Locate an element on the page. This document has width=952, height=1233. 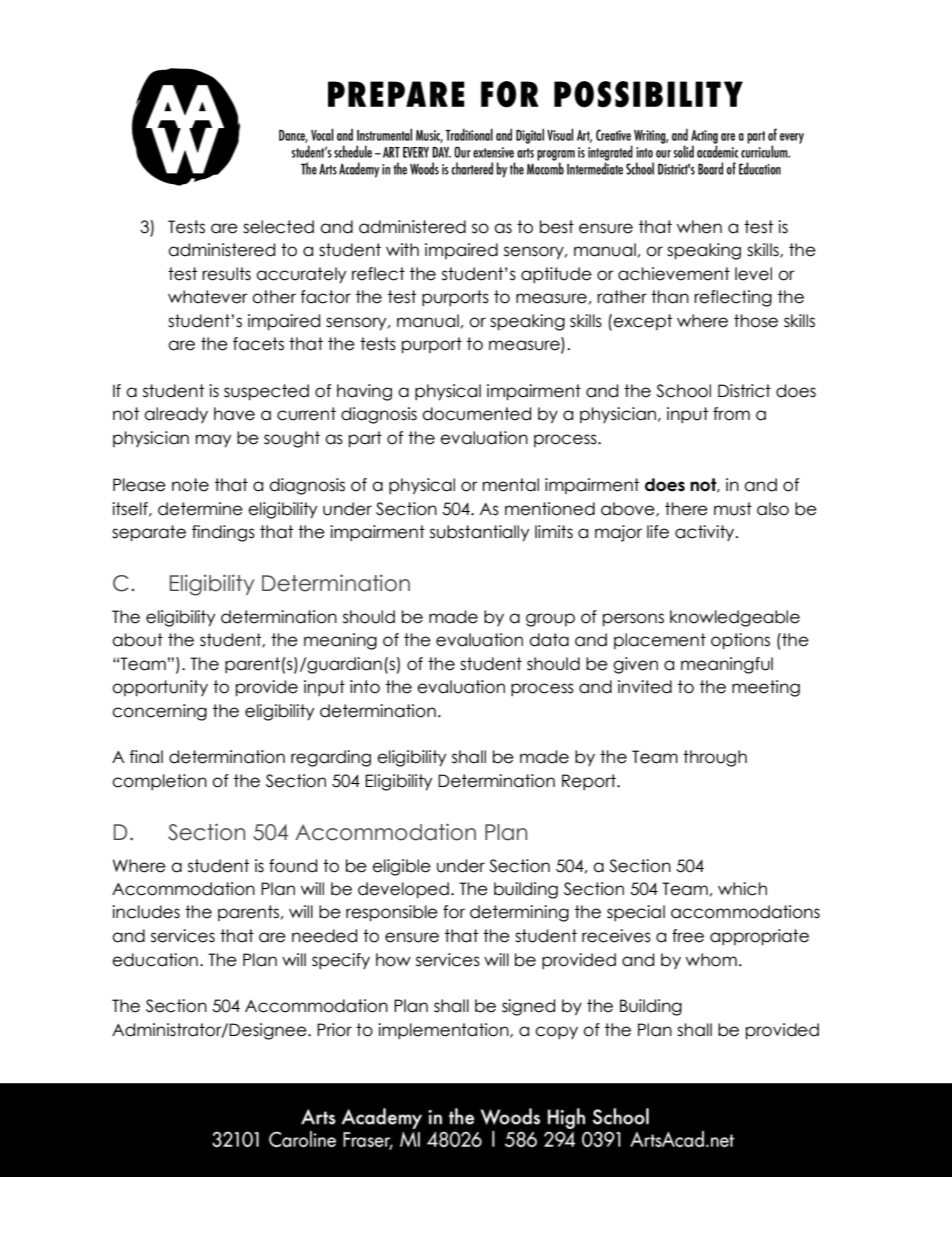
with is located at coordinates (402, 249).
